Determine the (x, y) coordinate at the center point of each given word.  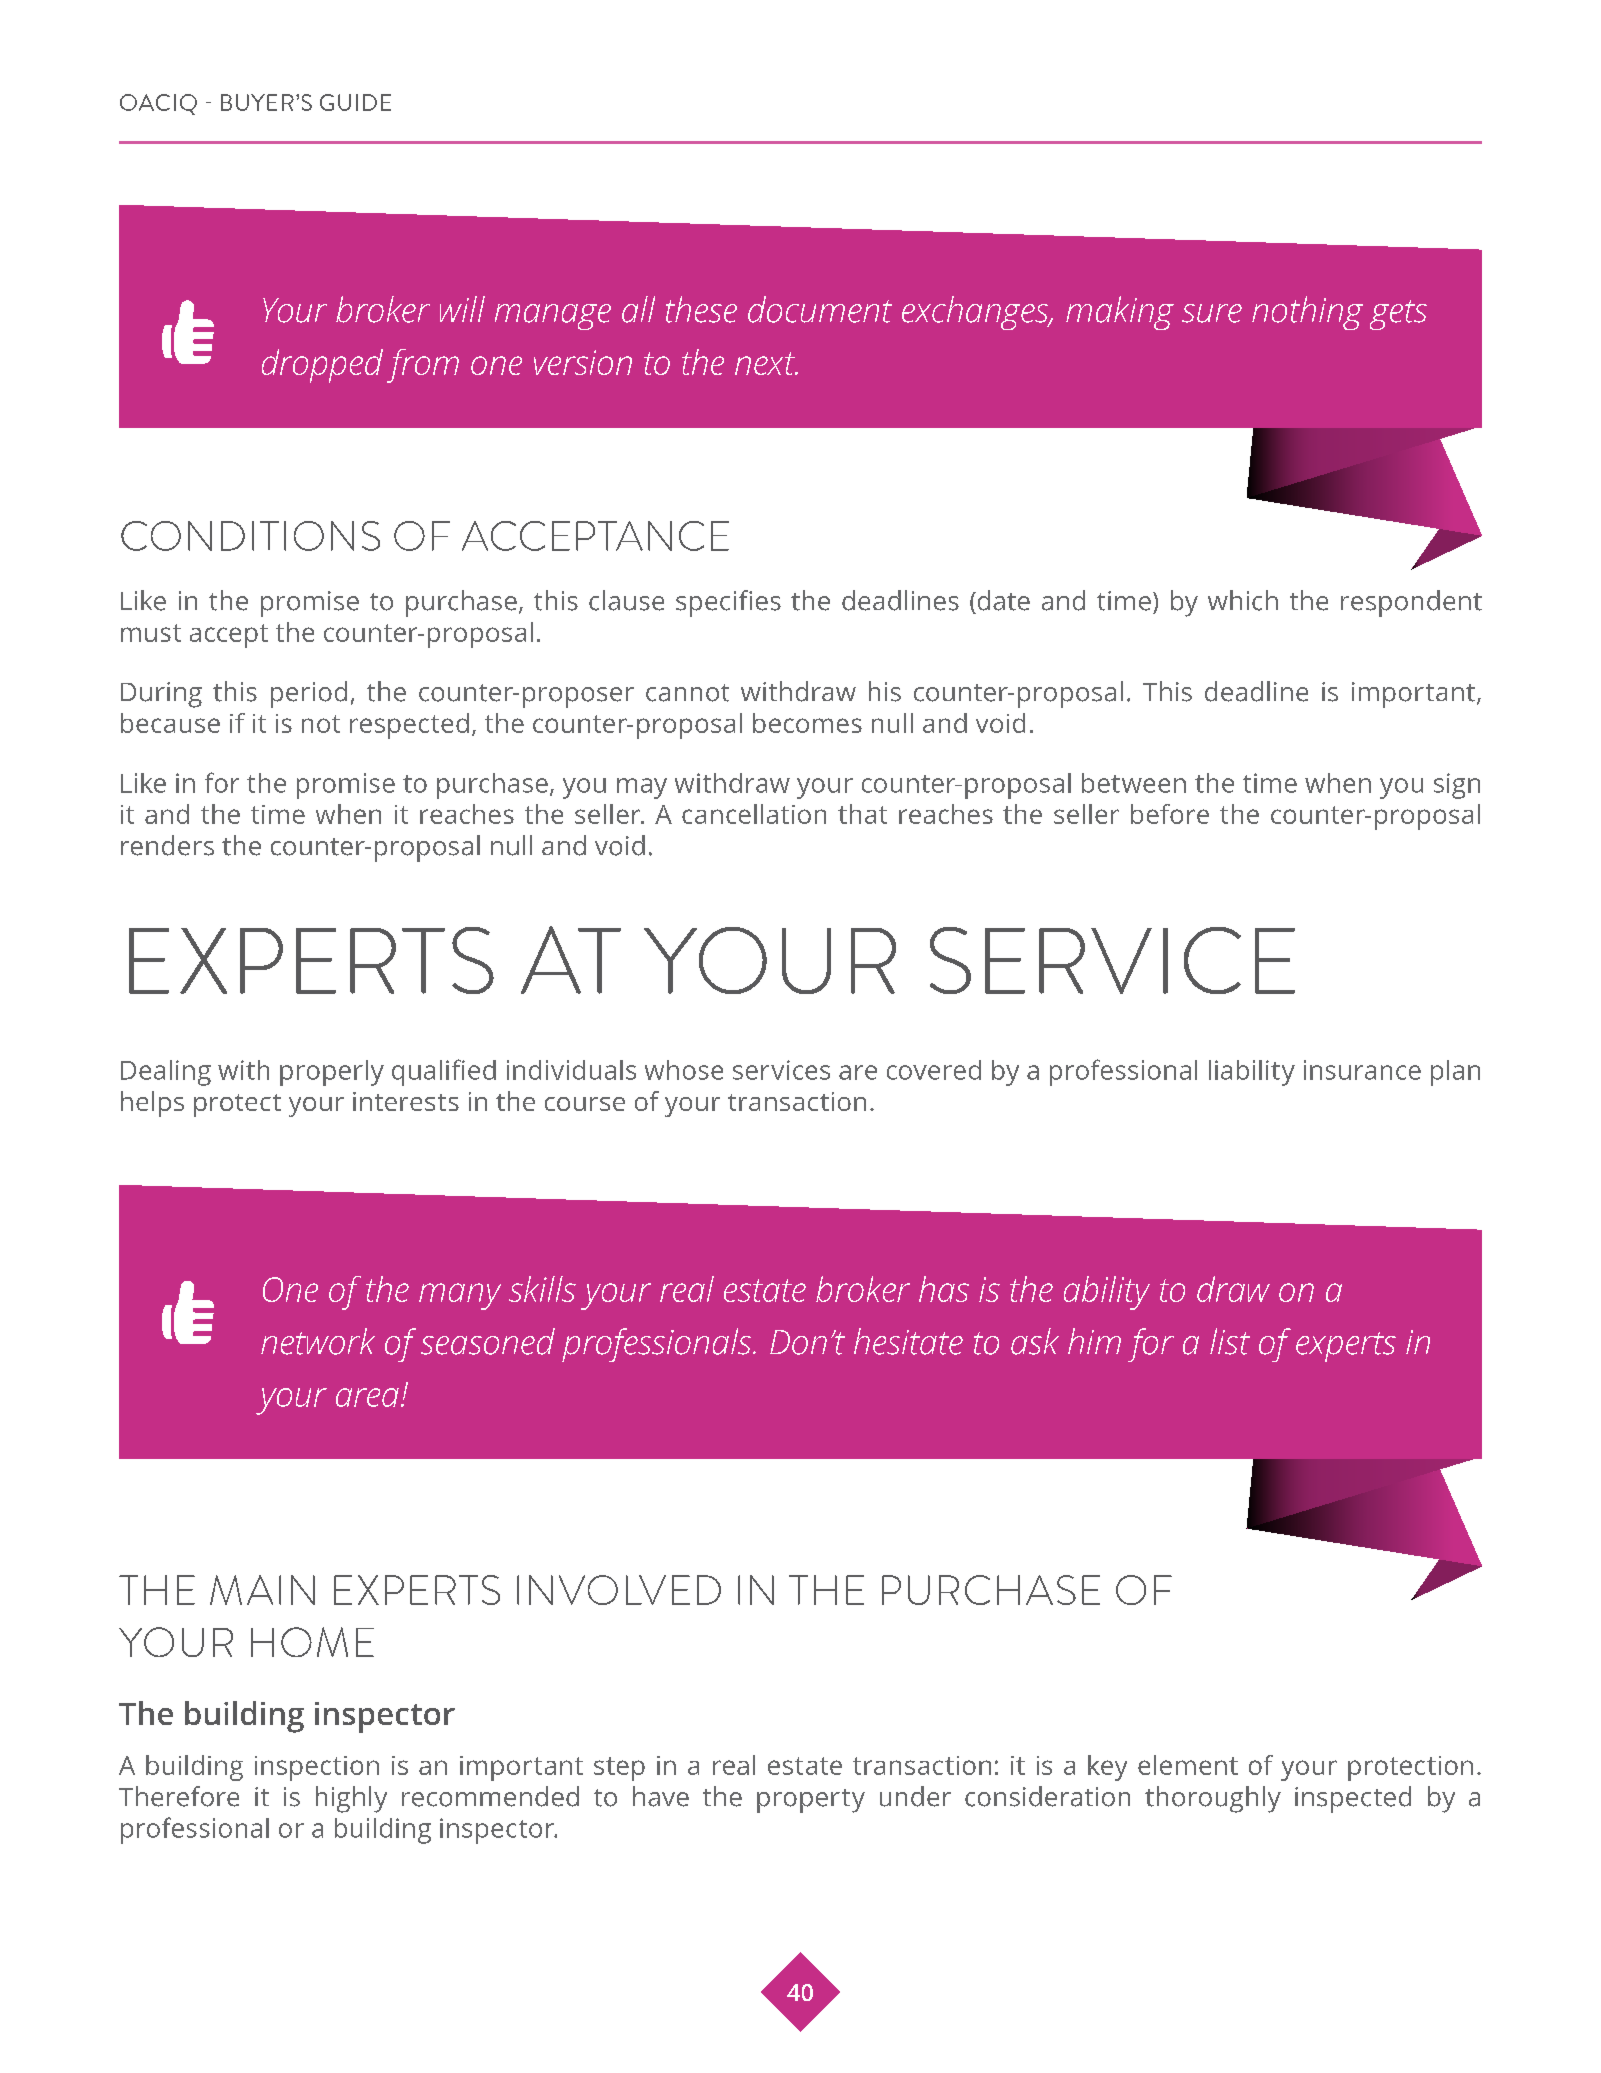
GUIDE (355, 102)
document (820, 309)
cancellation (754, 814)
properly (332, 1073)
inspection (317, 1768)
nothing (1307, 313)
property (811, 1801)
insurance (1362, 1070)
